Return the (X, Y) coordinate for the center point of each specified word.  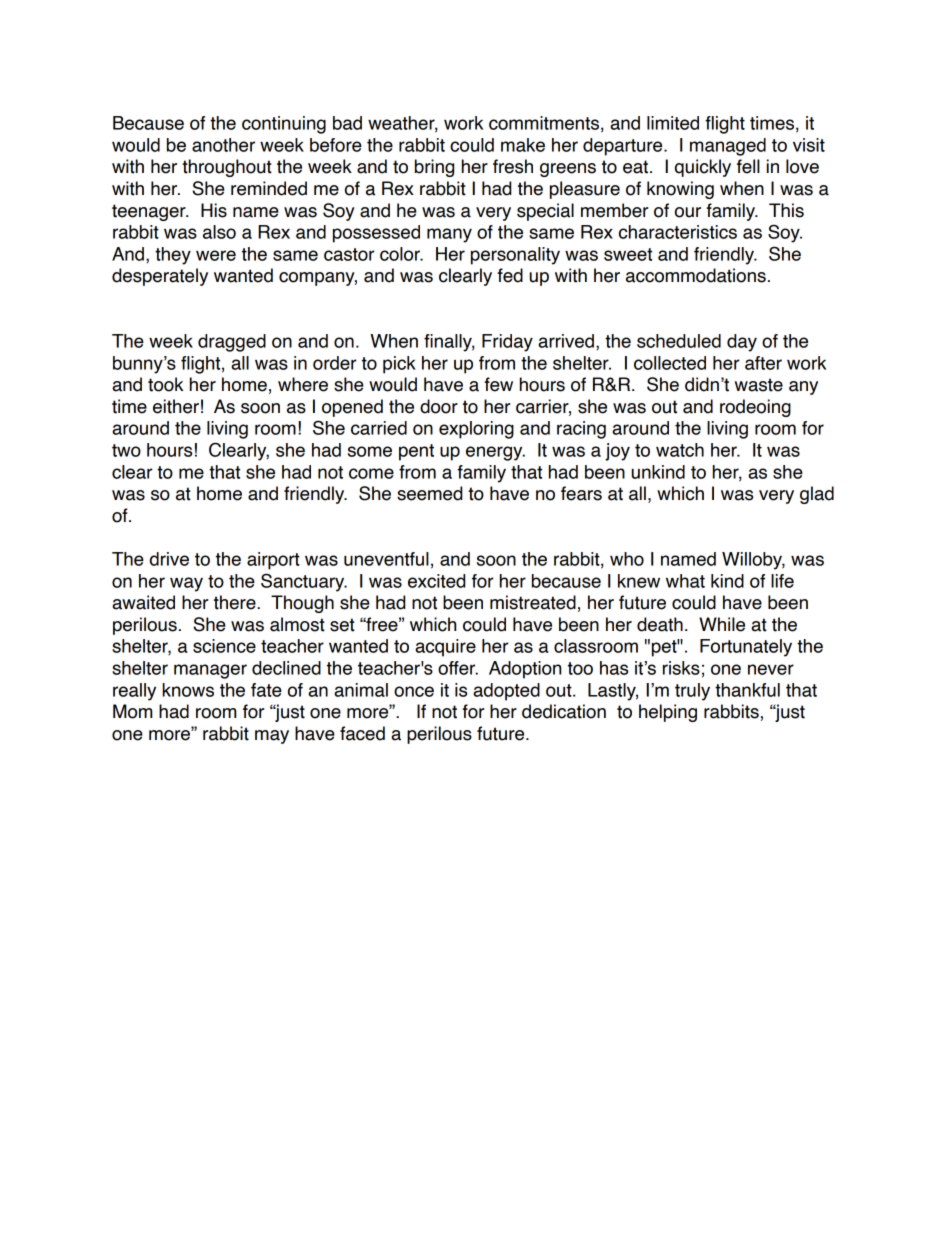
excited (436, 581)
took (165, 384)
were (216, 255)
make (523, 145)
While (722, 624)
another (223, 145)
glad (817, 495)
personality (515, 256)
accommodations (696, 275)
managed (728, 147)
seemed (429, 493)
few (498, 384)
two (126, 450)
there (236, 602)
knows (188, 690)
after (763, 363)
